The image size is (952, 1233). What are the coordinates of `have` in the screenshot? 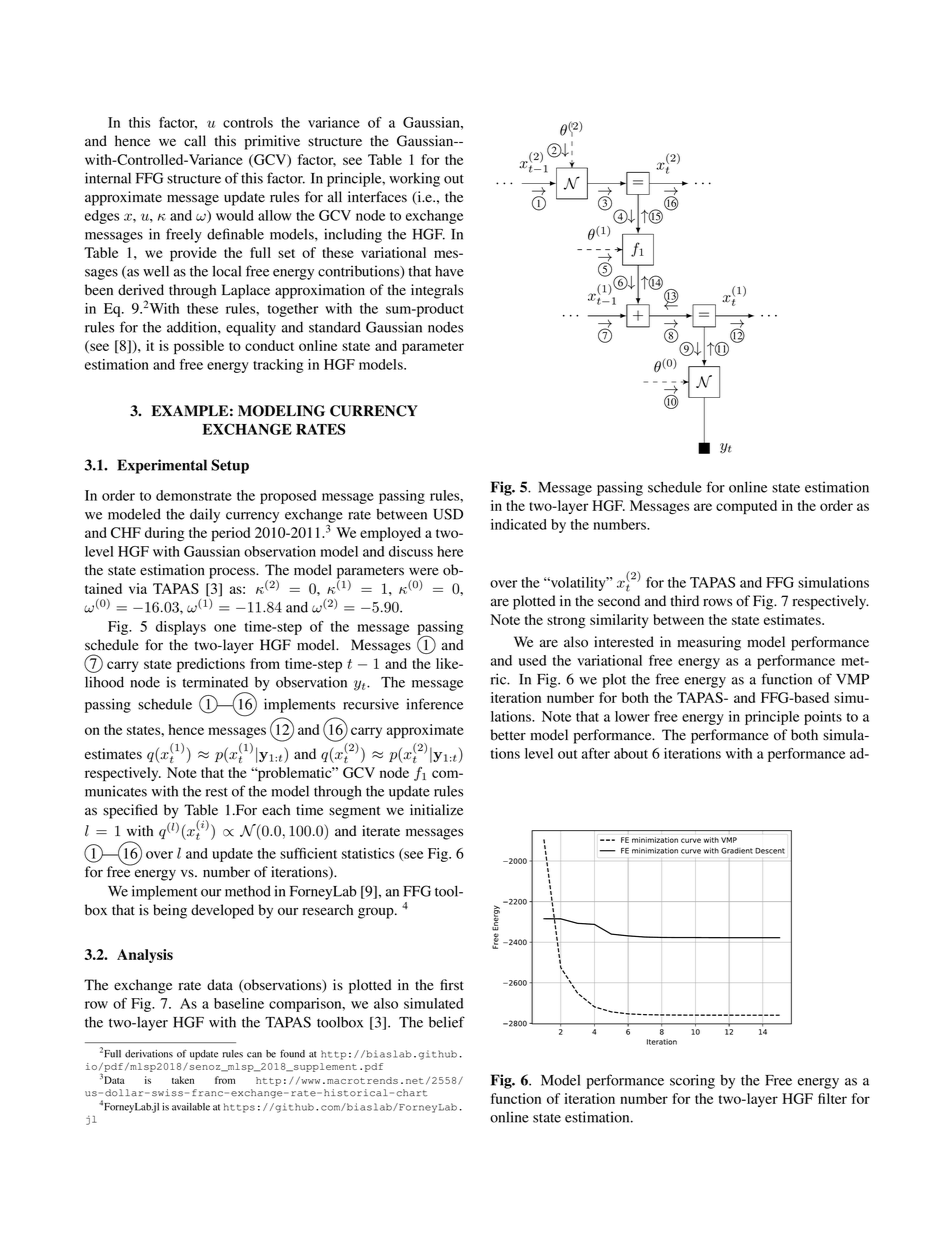 It's located at (449, 271).
